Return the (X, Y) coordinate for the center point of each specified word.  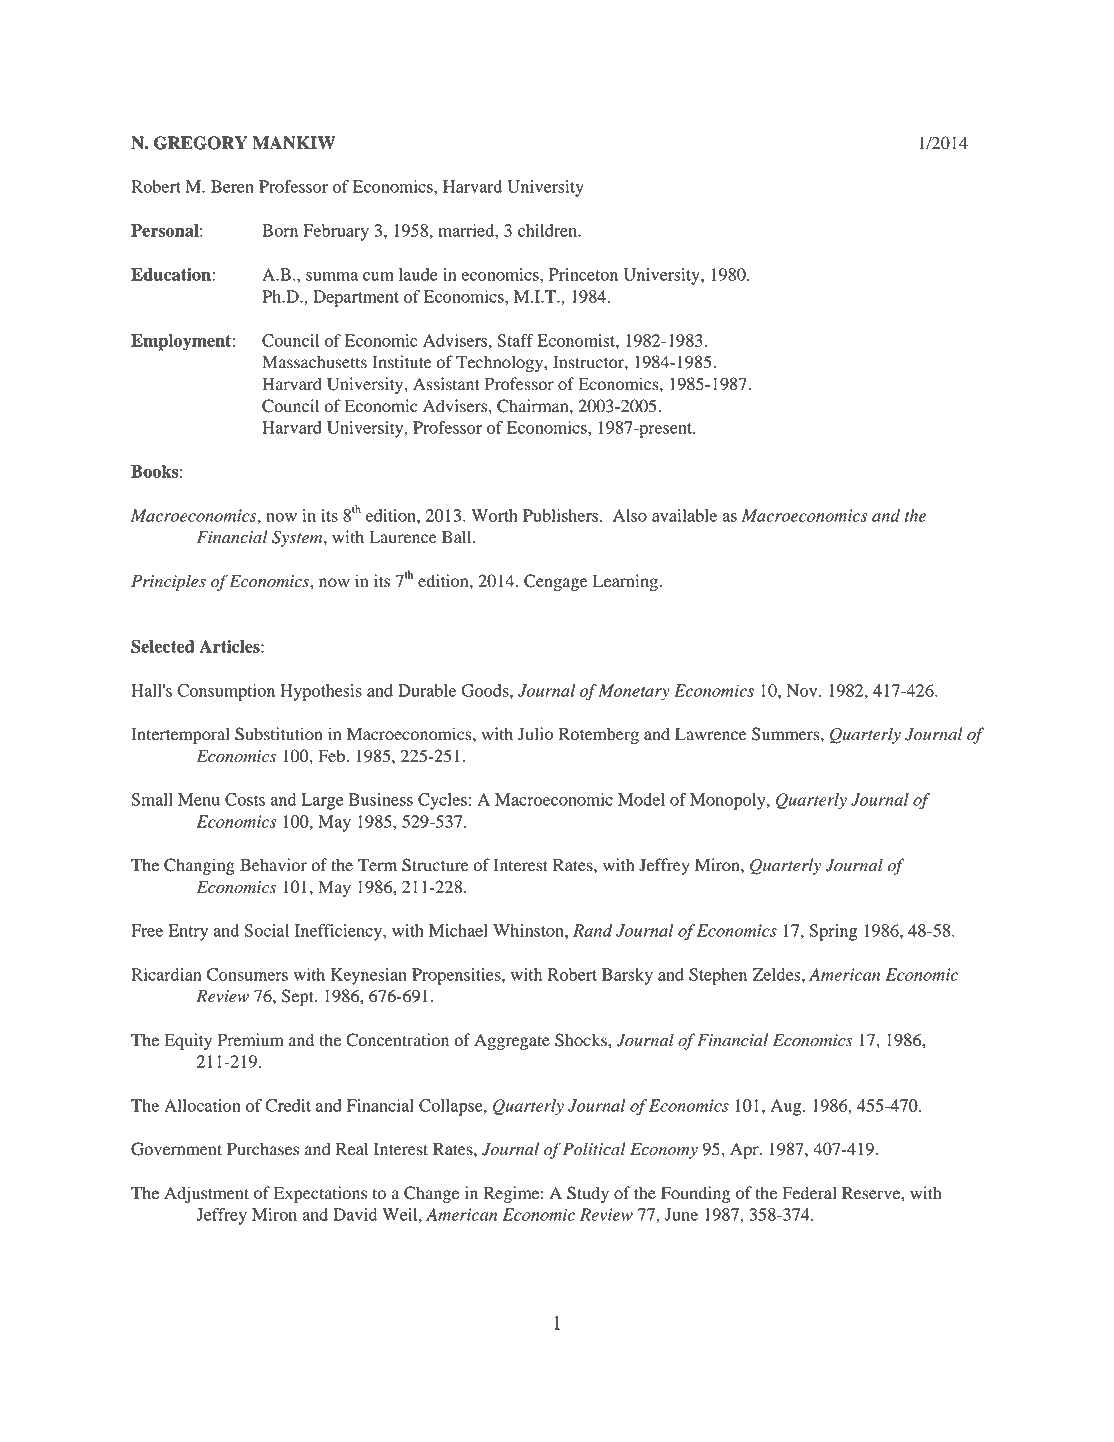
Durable (427, 690)
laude (418, 274)
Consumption (226, 692)
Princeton (583, 274)
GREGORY (200, 143)
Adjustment (206, 1194)
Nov (803, 690)
